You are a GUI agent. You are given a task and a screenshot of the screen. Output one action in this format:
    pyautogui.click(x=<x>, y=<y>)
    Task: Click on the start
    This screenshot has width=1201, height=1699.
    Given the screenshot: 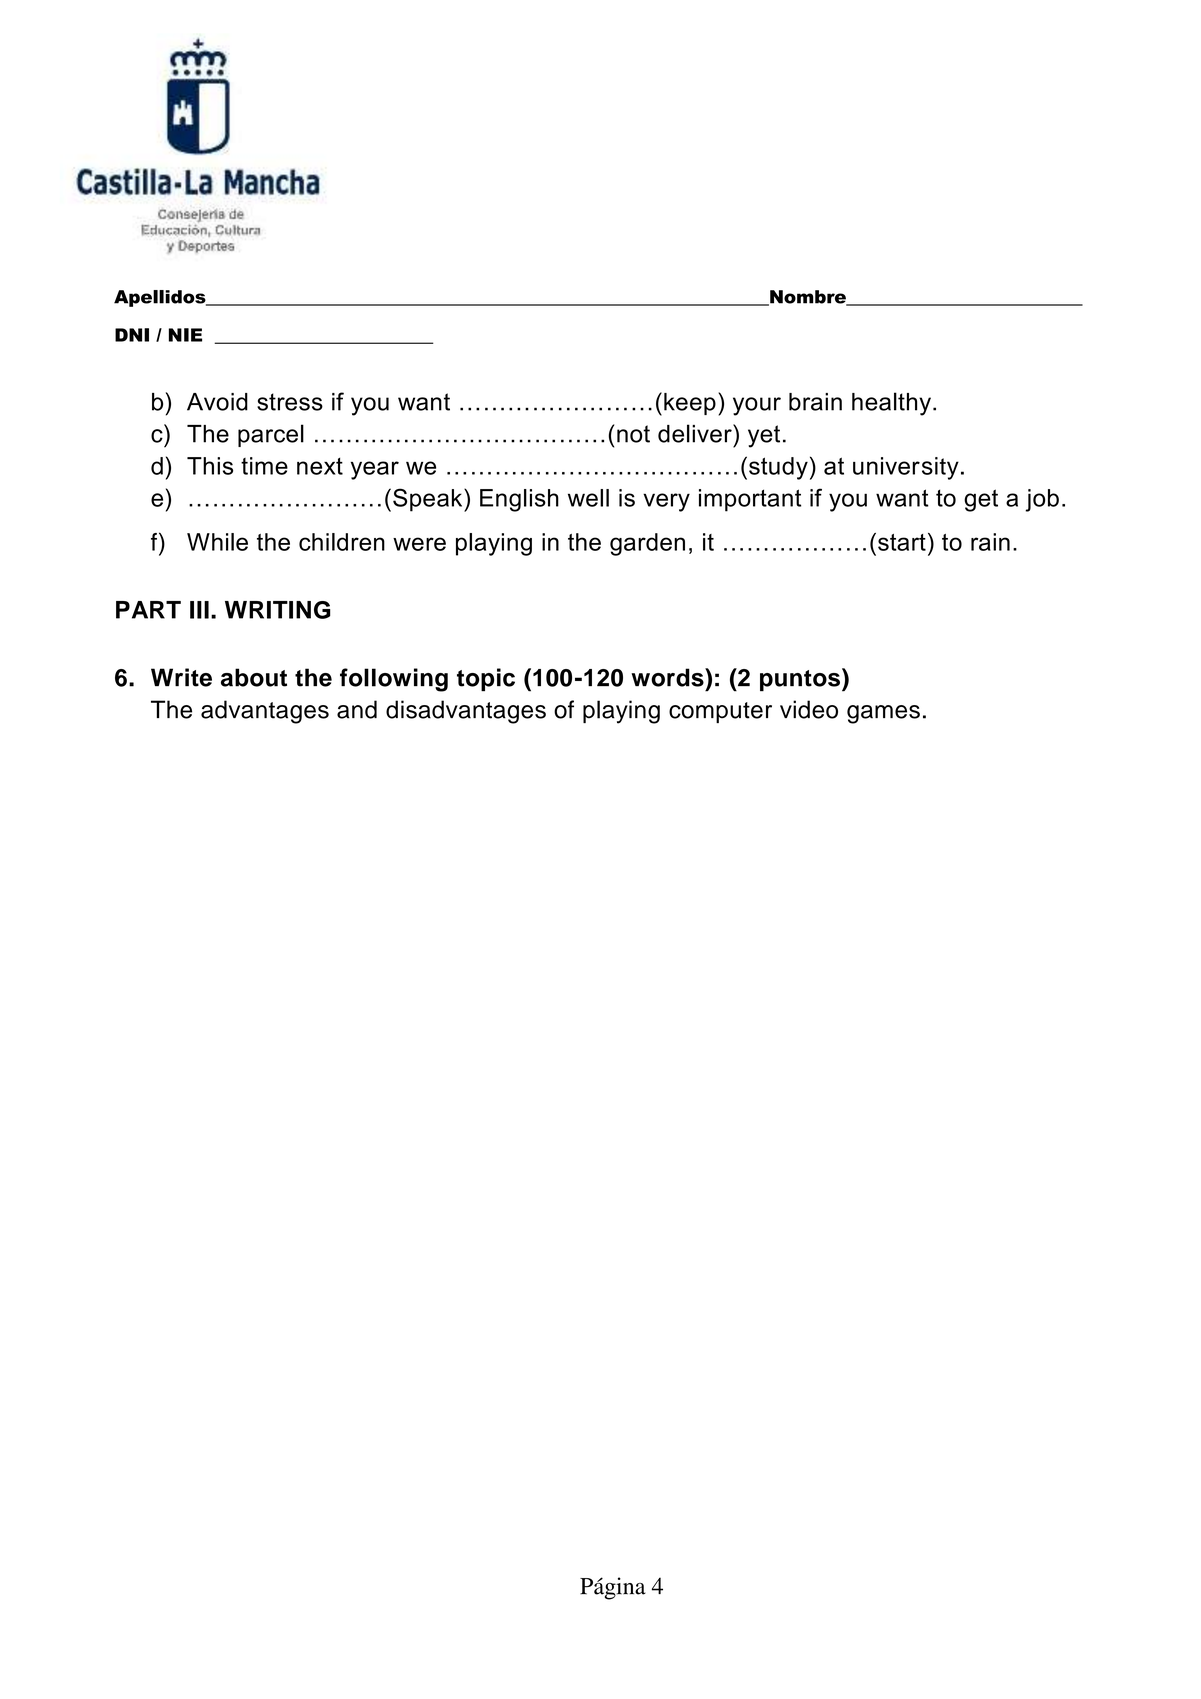 What is the action you would take?
    pyautogui.click(x=902, y=542)
